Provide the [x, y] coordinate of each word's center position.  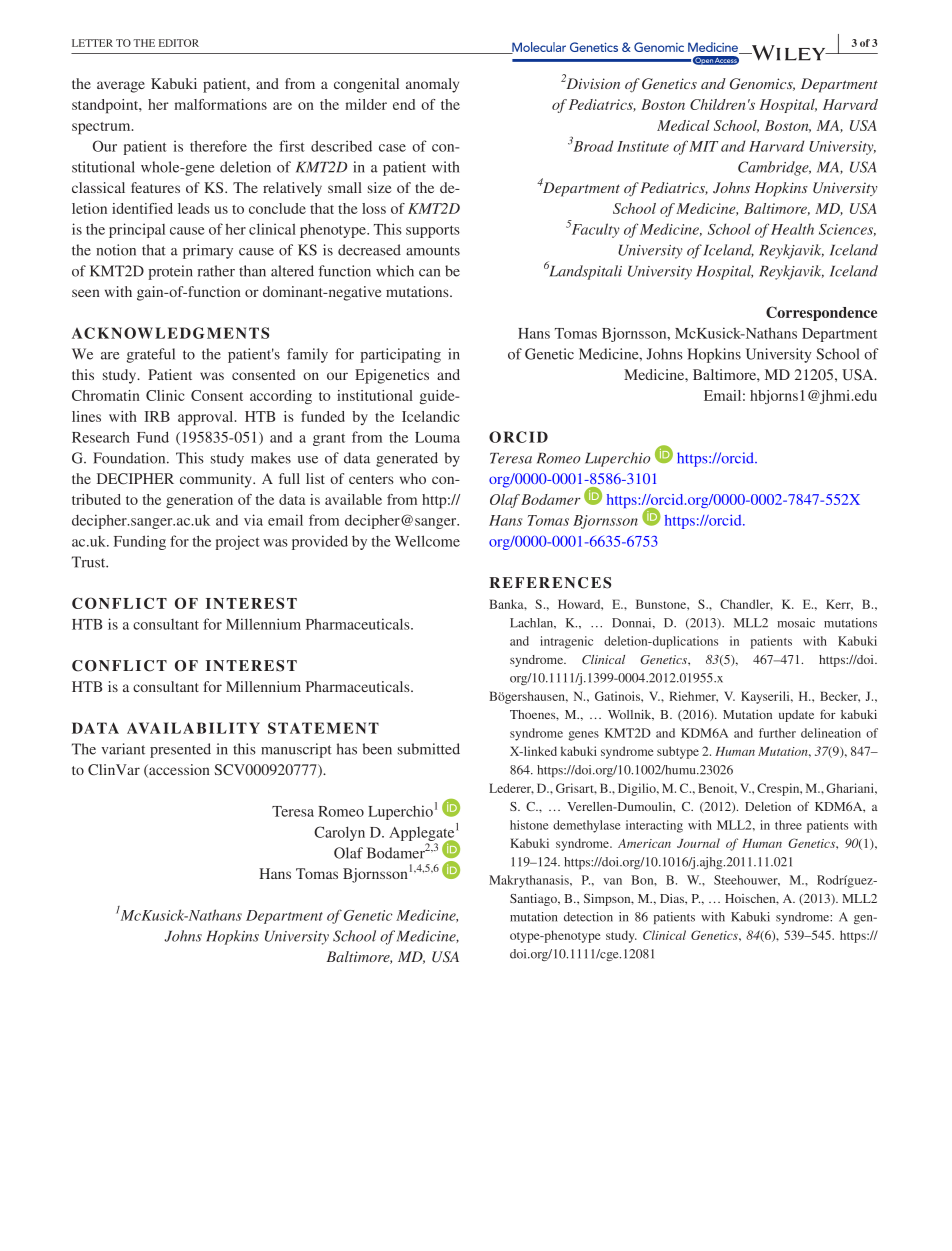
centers [371, 479]
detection [588, 917]
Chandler [746, 605]
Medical [683, 125]
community [217, 480]
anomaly [432, 85]
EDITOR [179, 43]
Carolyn [339, 833]
